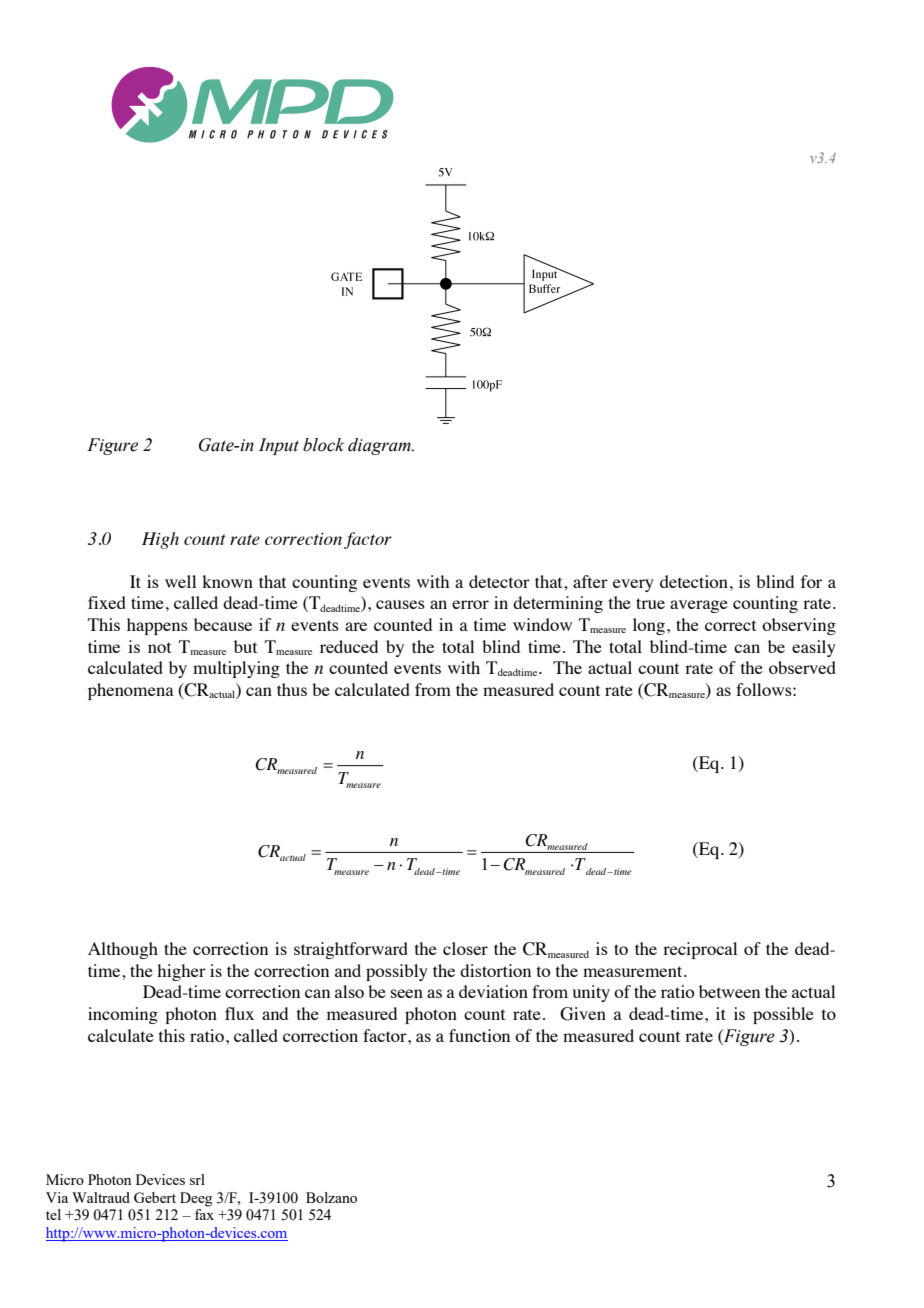 The width and height of the document is (924, 1308). Describe the element at coordinates (279, 446) in the document. I see `Input` at that location.
